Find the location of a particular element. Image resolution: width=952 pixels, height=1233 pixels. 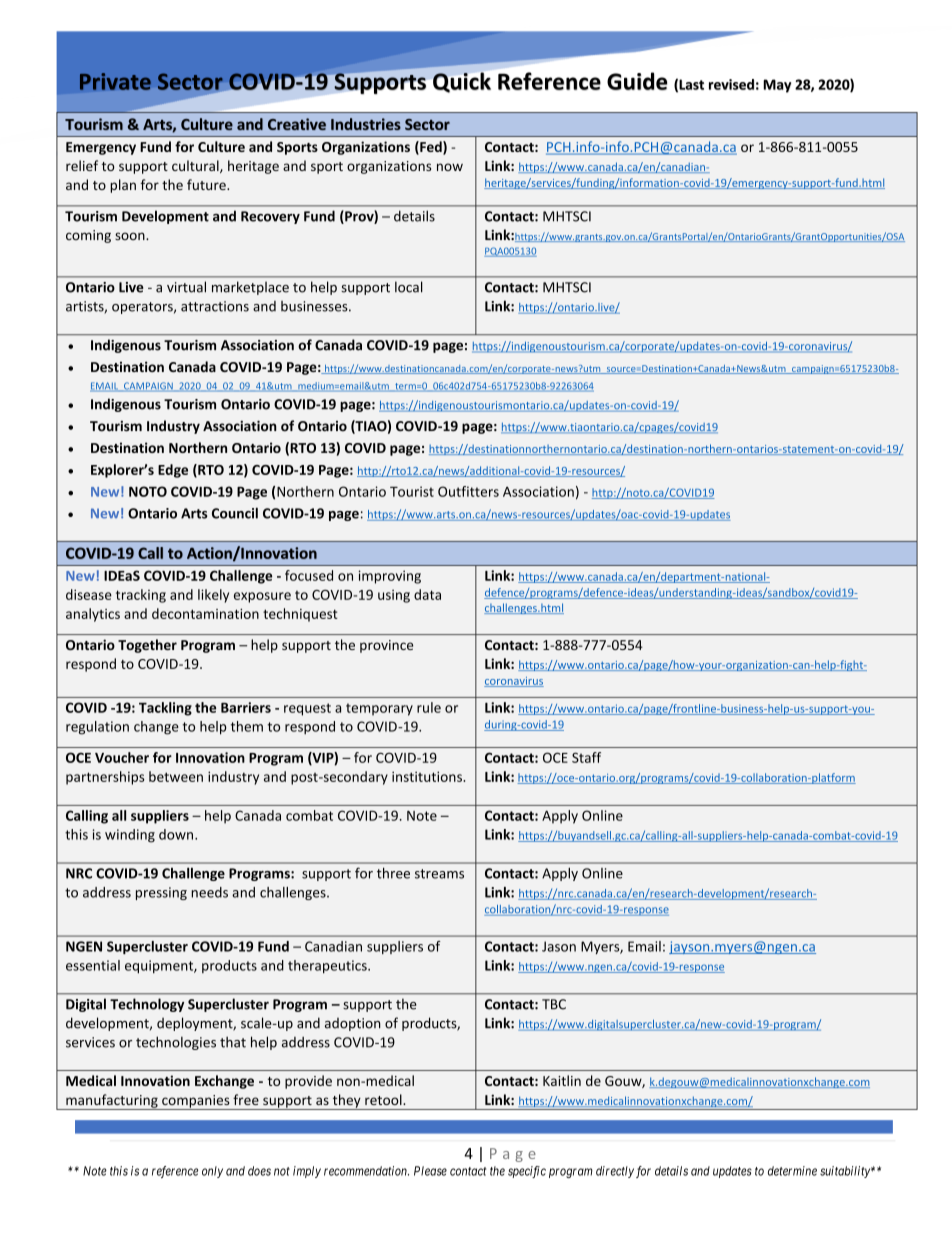

Outfitters is located at coordinates (468, 491).
